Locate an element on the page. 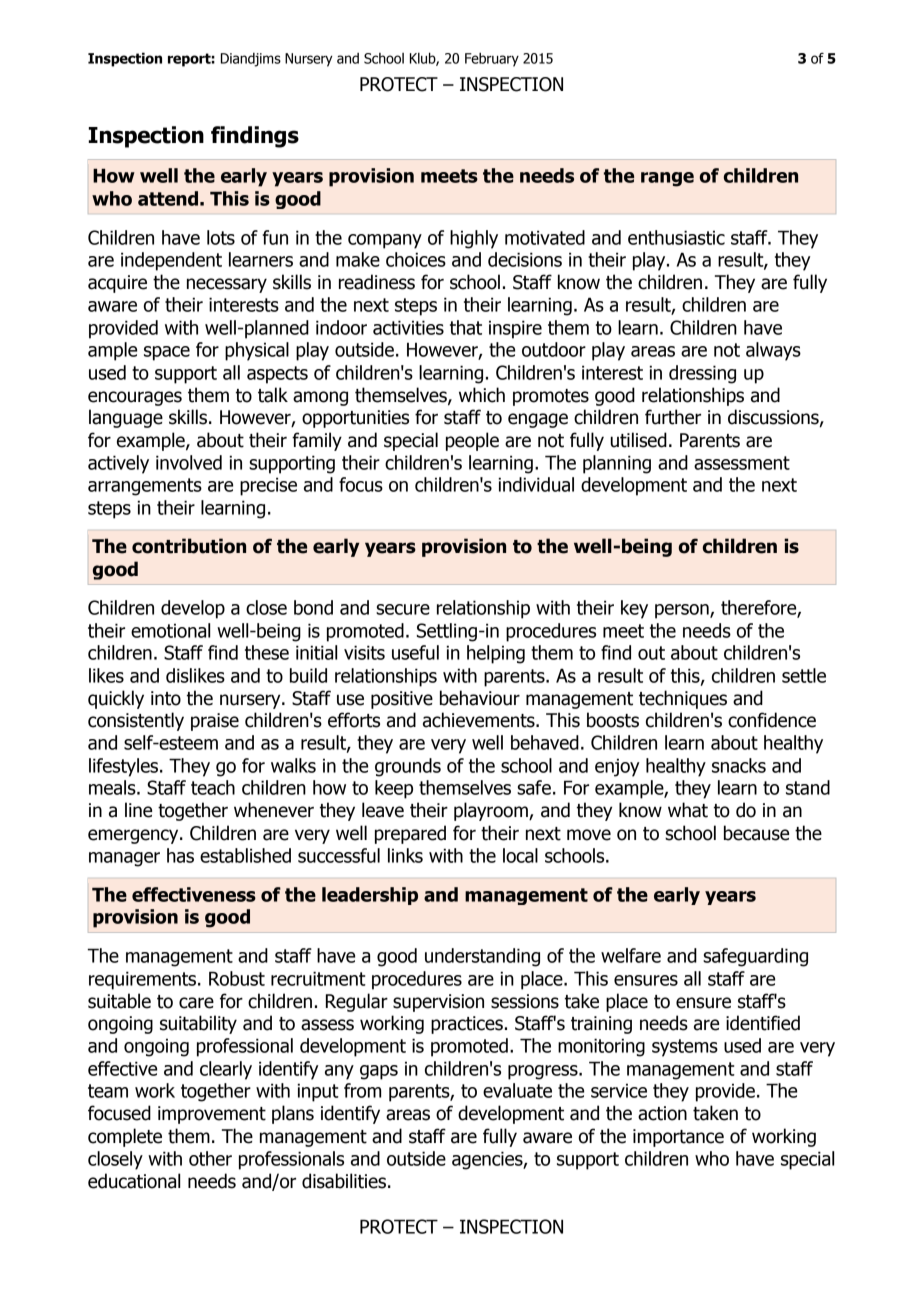 This image has width=924, height=1308. that is located at coordinates (466, 327).
